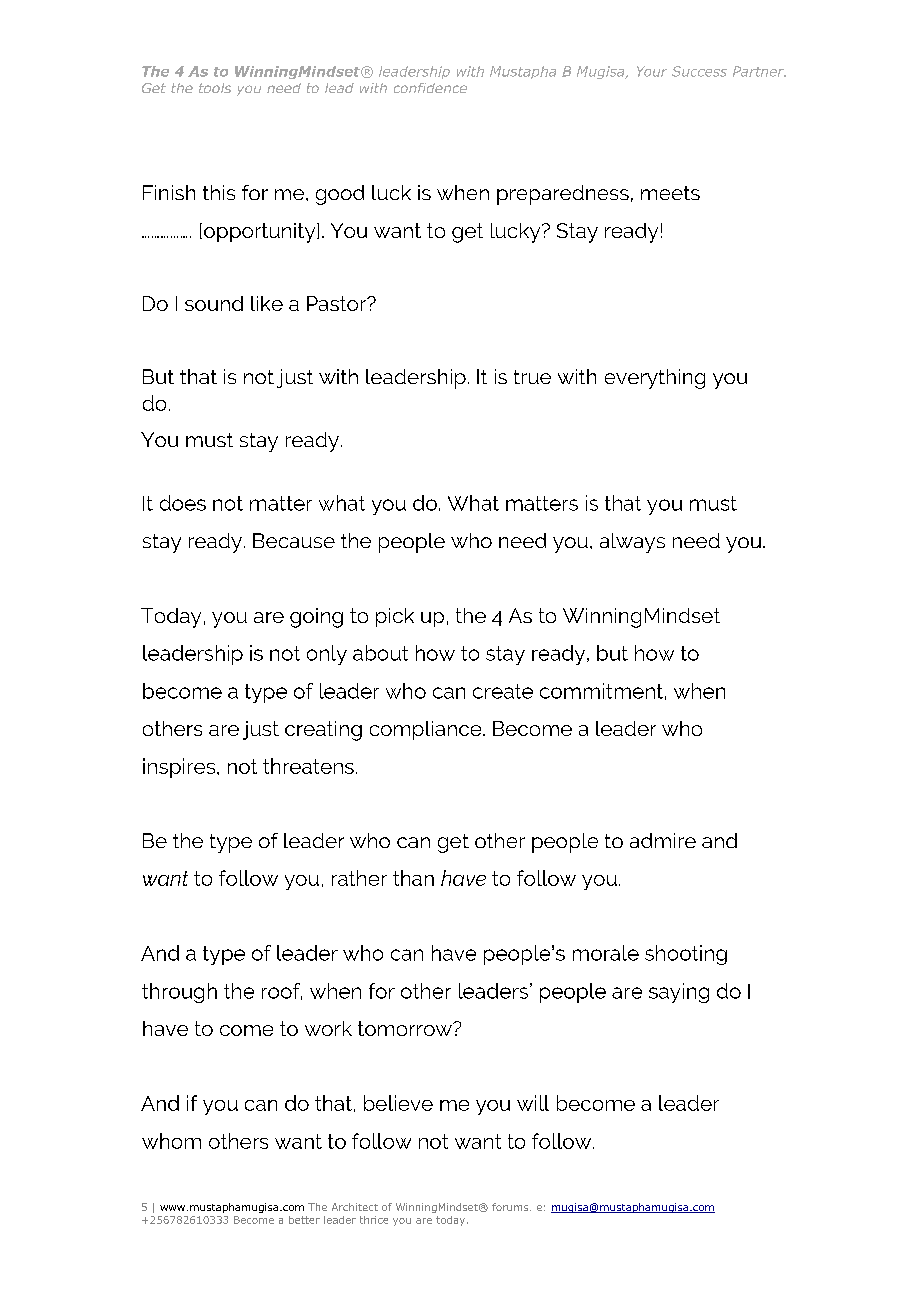 The image size is (908, 1316). What do you see at coordinates (532, 377) in the page?
I see `true` at bounding box center [532, 377].
